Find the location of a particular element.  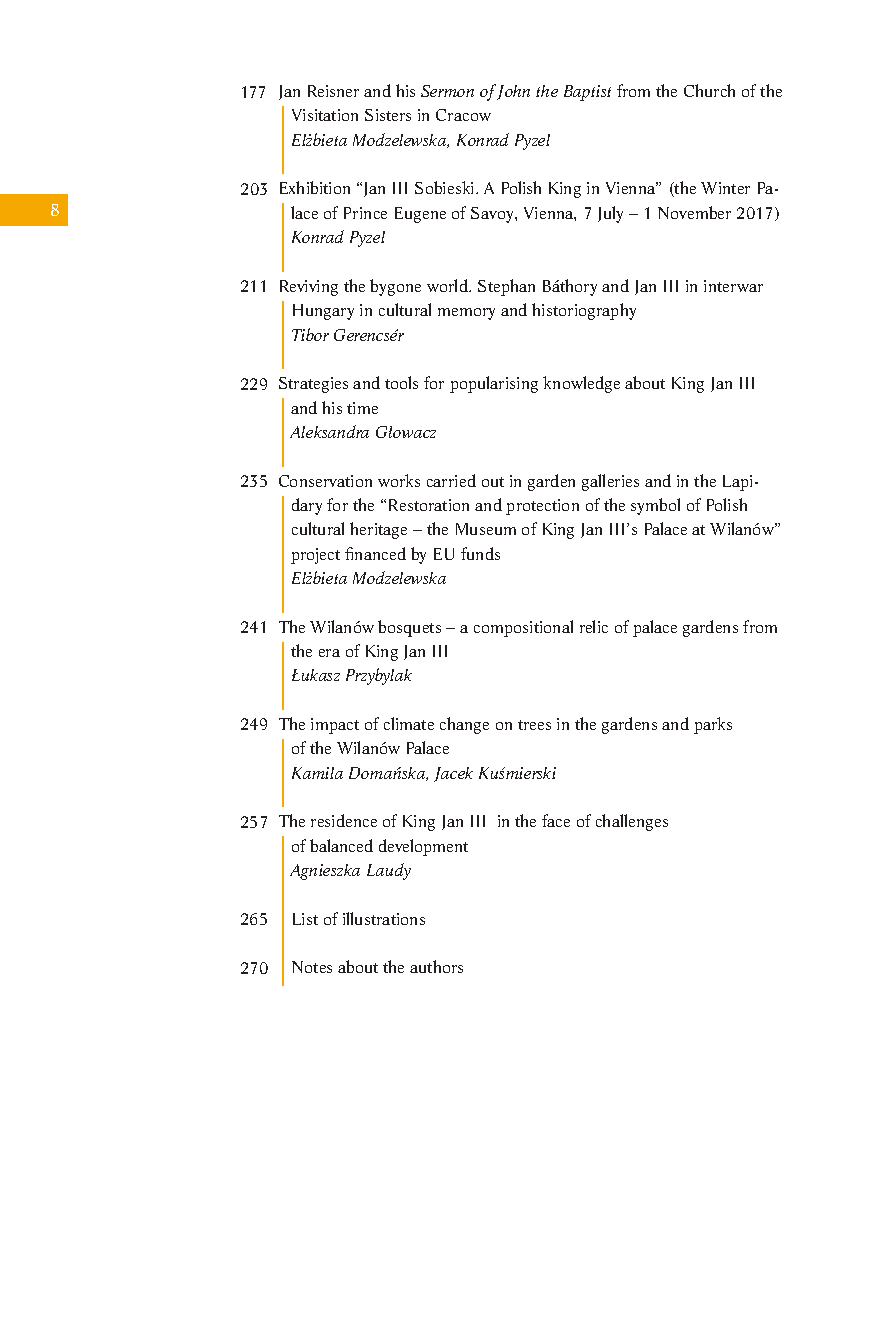

Sisters is located at coordinates (388, 115).
